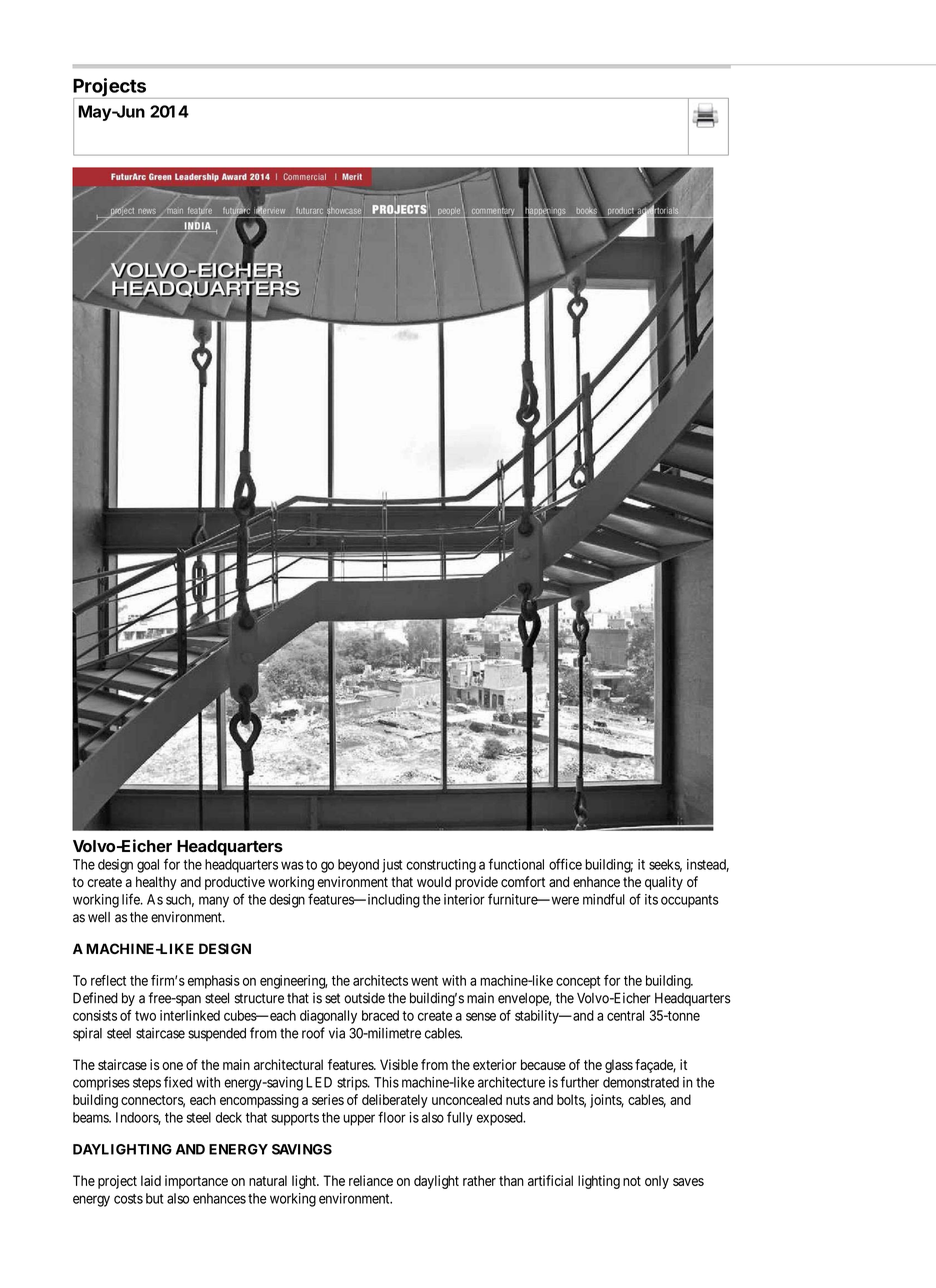  What do you see at coordinates (151, 1180) in the screenshot?
I see `laid` at bounding box center [151, 1180].
